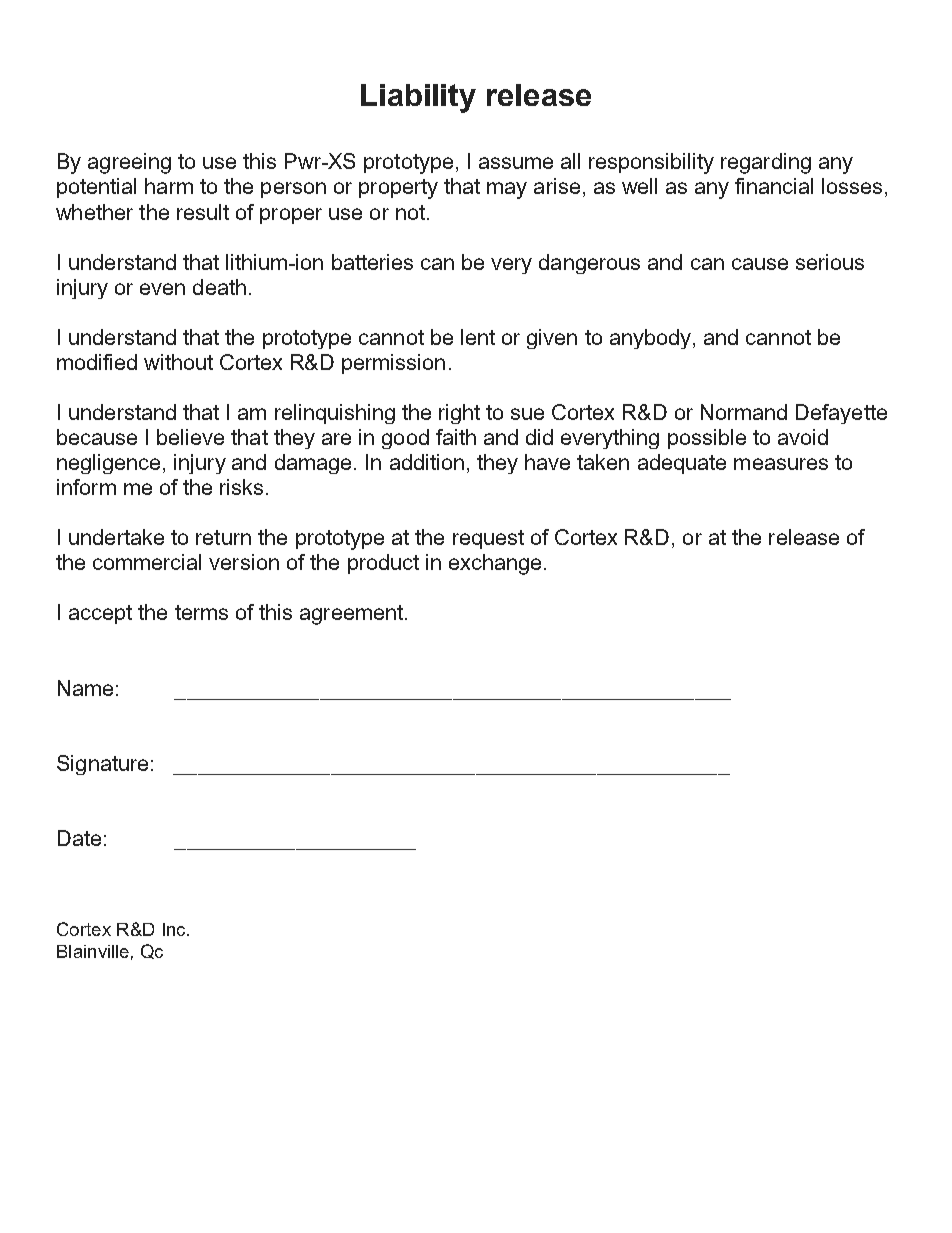 The width and height of the screenshot is (952, 1233). What do you see at coordinates (162, 289) in the screenshot?
I see `even` at bounding box center [162, 289].
